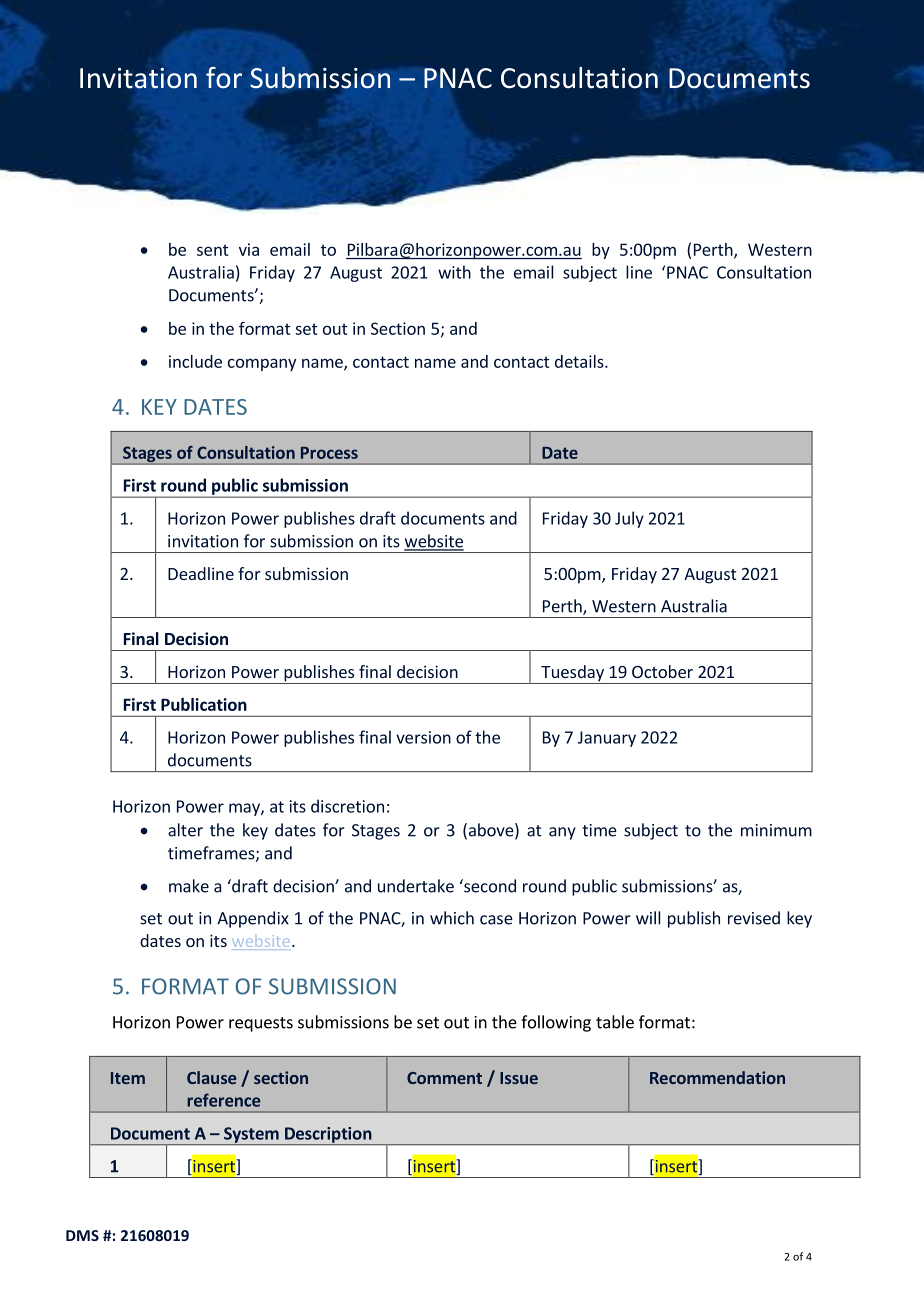 Image resolution: width=924 pixels, height=1308 pixels. Describe the element at coordinates (328, 1136) in the document. I see `Description` at that location.
